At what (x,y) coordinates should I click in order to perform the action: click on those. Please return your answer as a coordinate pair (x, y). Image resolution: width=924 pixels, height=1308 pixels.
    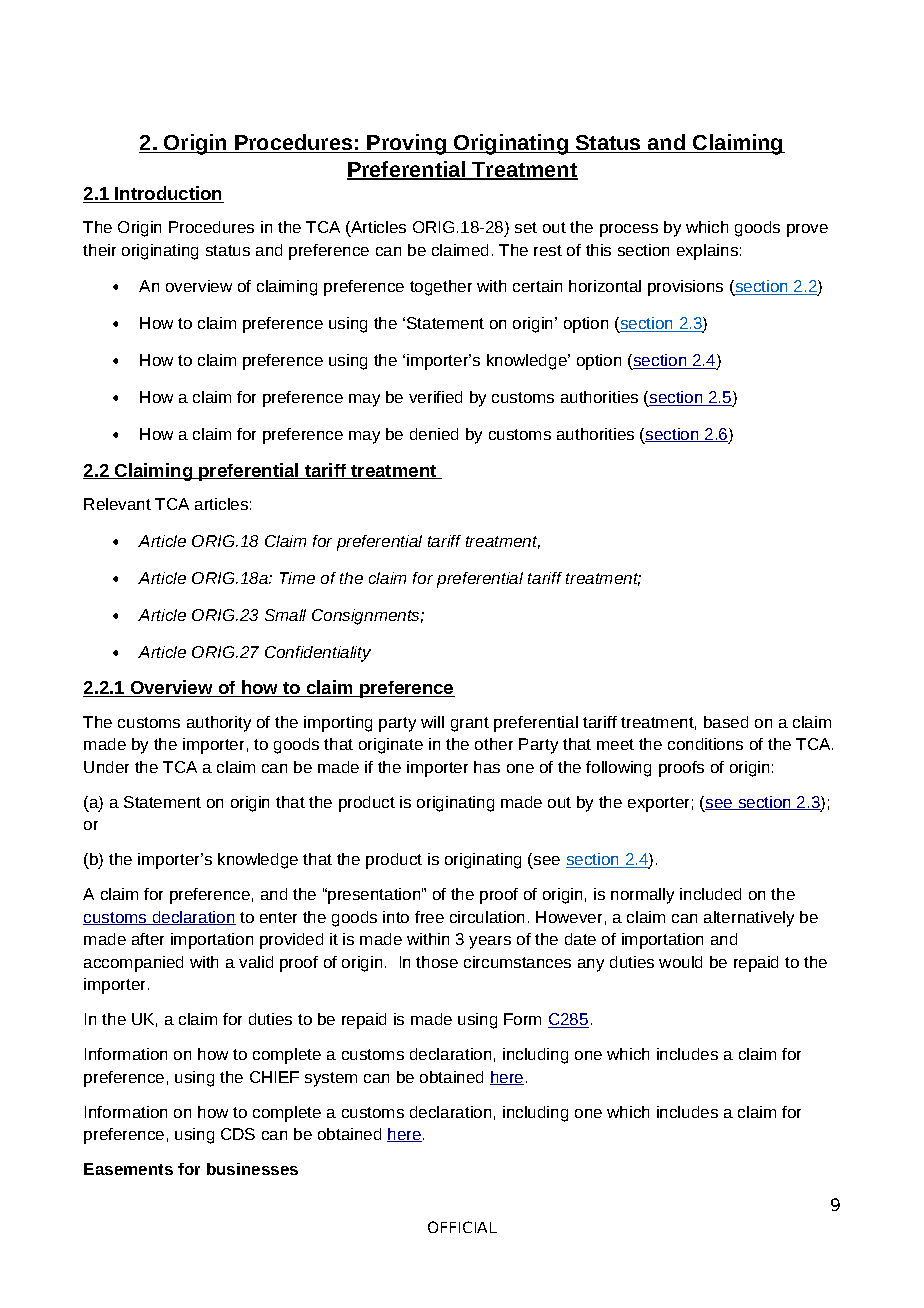
    Looking at the image, I should click on (437, 962).
